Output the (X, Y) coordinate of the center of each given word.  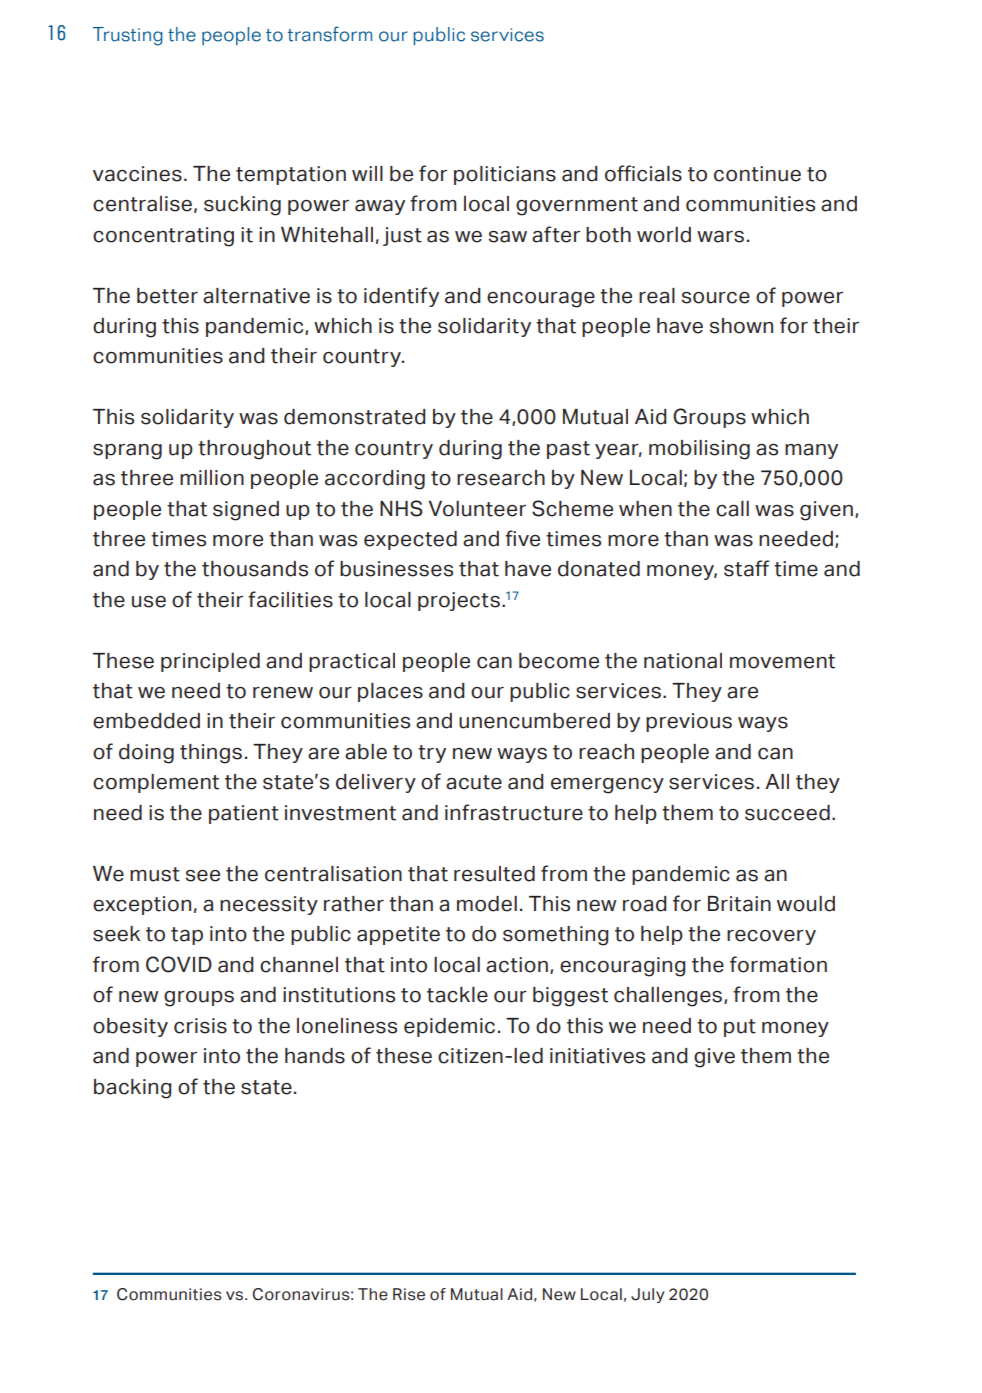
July (647, 1295)
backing (133, 1089)
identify (401, 297)
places (390, 692)
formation (778, 964)
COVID (179, 964)
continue (757, 174)
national (683, 661)
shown (741, 326)
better (167, 296)
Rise (409, 1294)
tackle (457, 995)
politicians (505, 175)
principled (210, 662)
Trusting (128, 36)
